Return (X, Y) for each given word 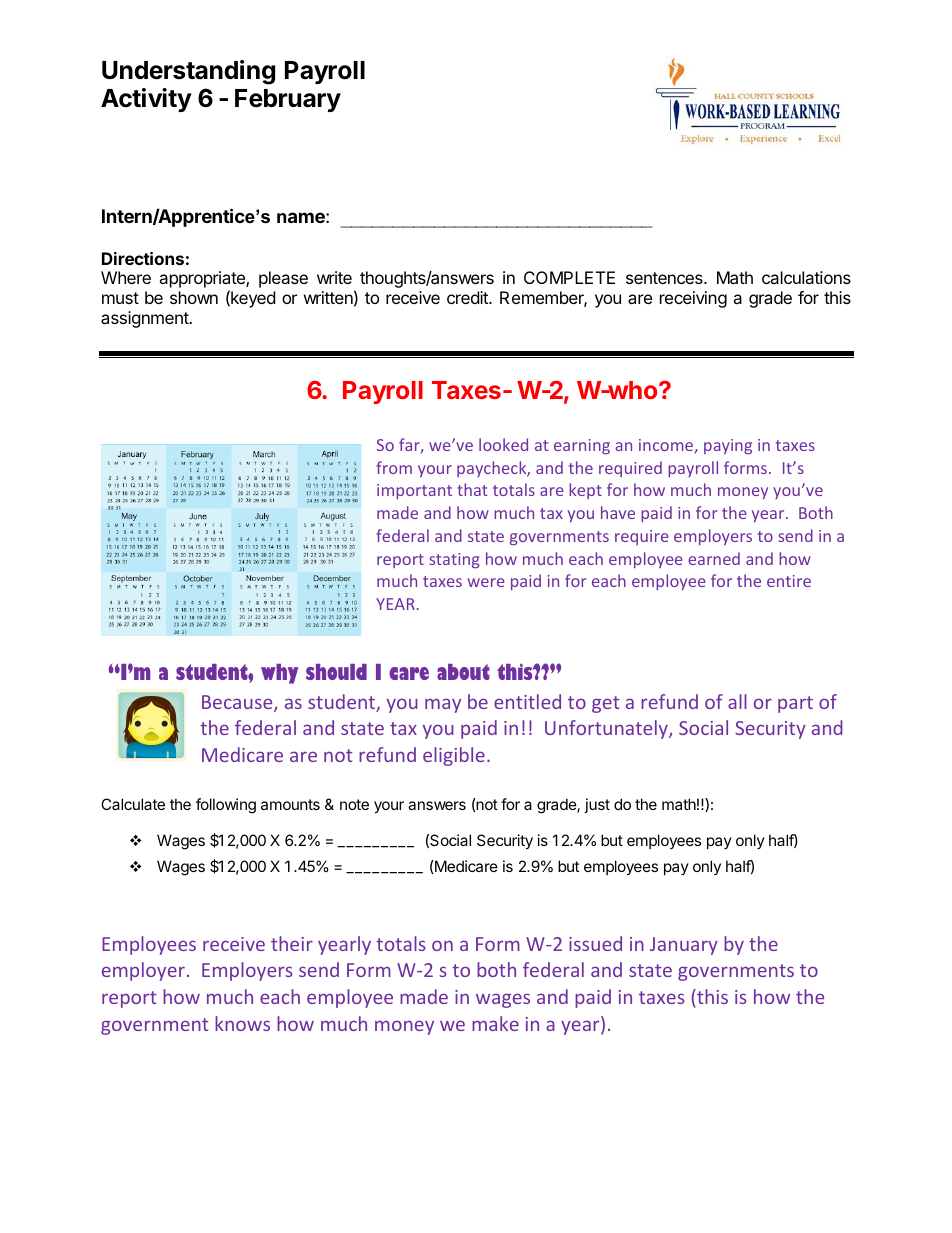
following (226, 806)
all (737, 701)
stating (454, 560)
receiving (693, 299)
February (288, 100)
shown (194, 297)
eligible (454, 756)
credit (468, 297)
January (684, 946)
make (495, 1023)
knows (242, 1023)
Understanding (188, 72)
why (279, 674)
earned (714, 558)
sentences (665, 278)
